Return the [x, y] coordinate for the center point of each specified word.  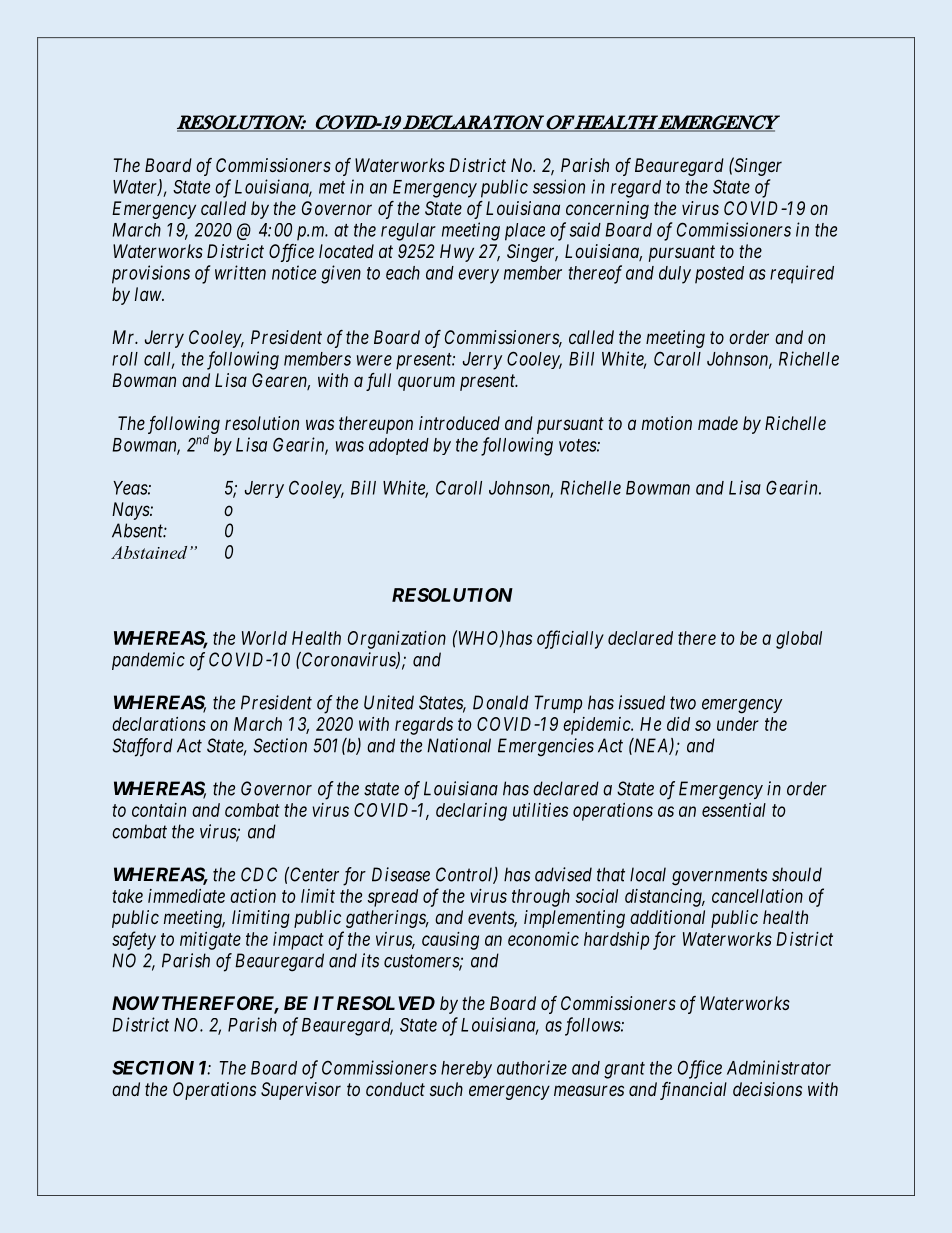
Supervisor [301, 1091]
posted [719, 275]
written [240, 272]
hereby [466, 1070]
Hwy [457, 253]
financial [693, 1091]
